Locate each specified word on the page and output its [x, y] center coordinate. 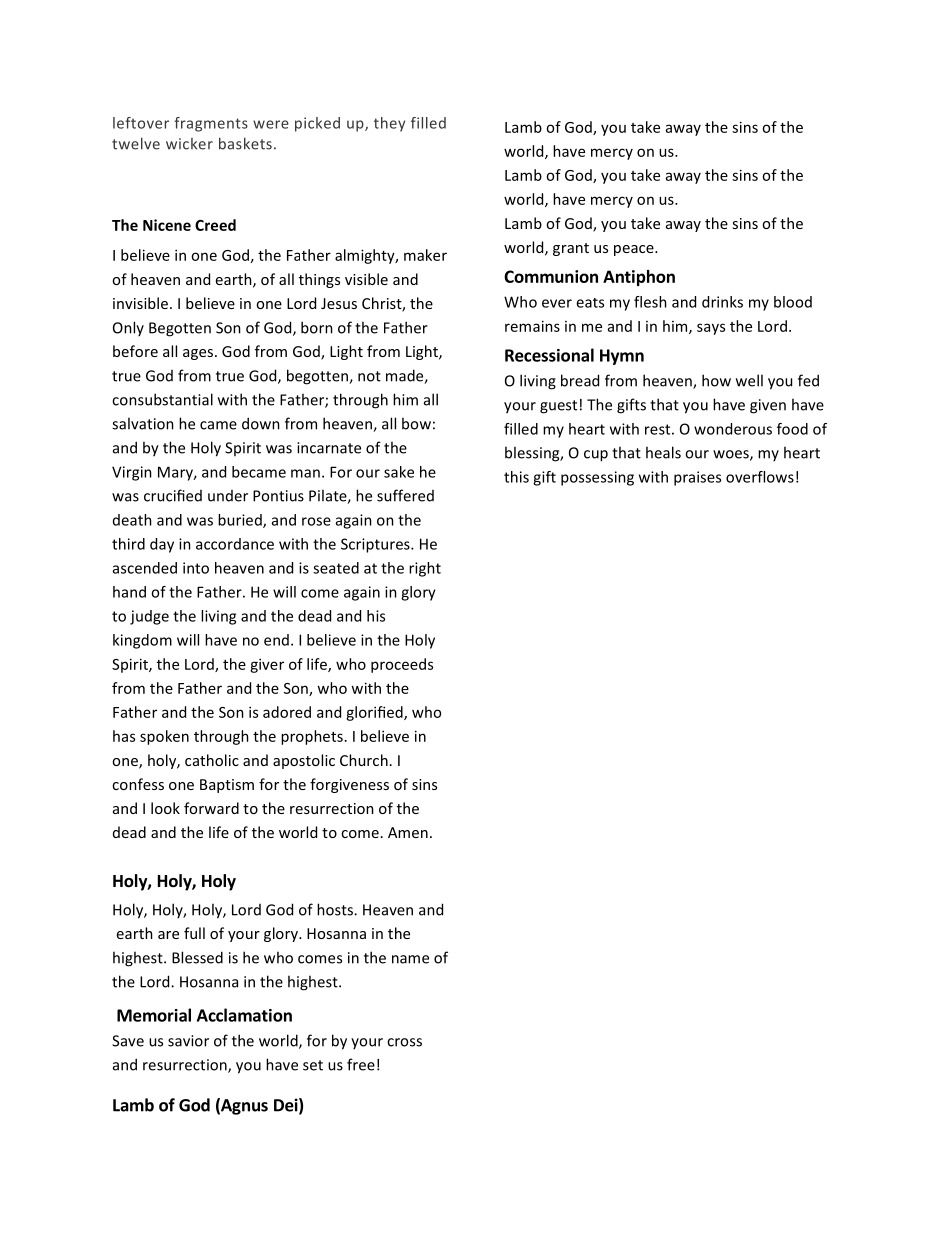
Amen [408, 832]
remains [532, 326]
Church [364, 760]
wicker [189, 144]
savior [188, 1041]
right [425, 569]
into [196, 568]
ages [199, 354]
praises [697, 478]
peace [635, 250]
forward [211, 808]
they [389, 124]
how [716, 380]
